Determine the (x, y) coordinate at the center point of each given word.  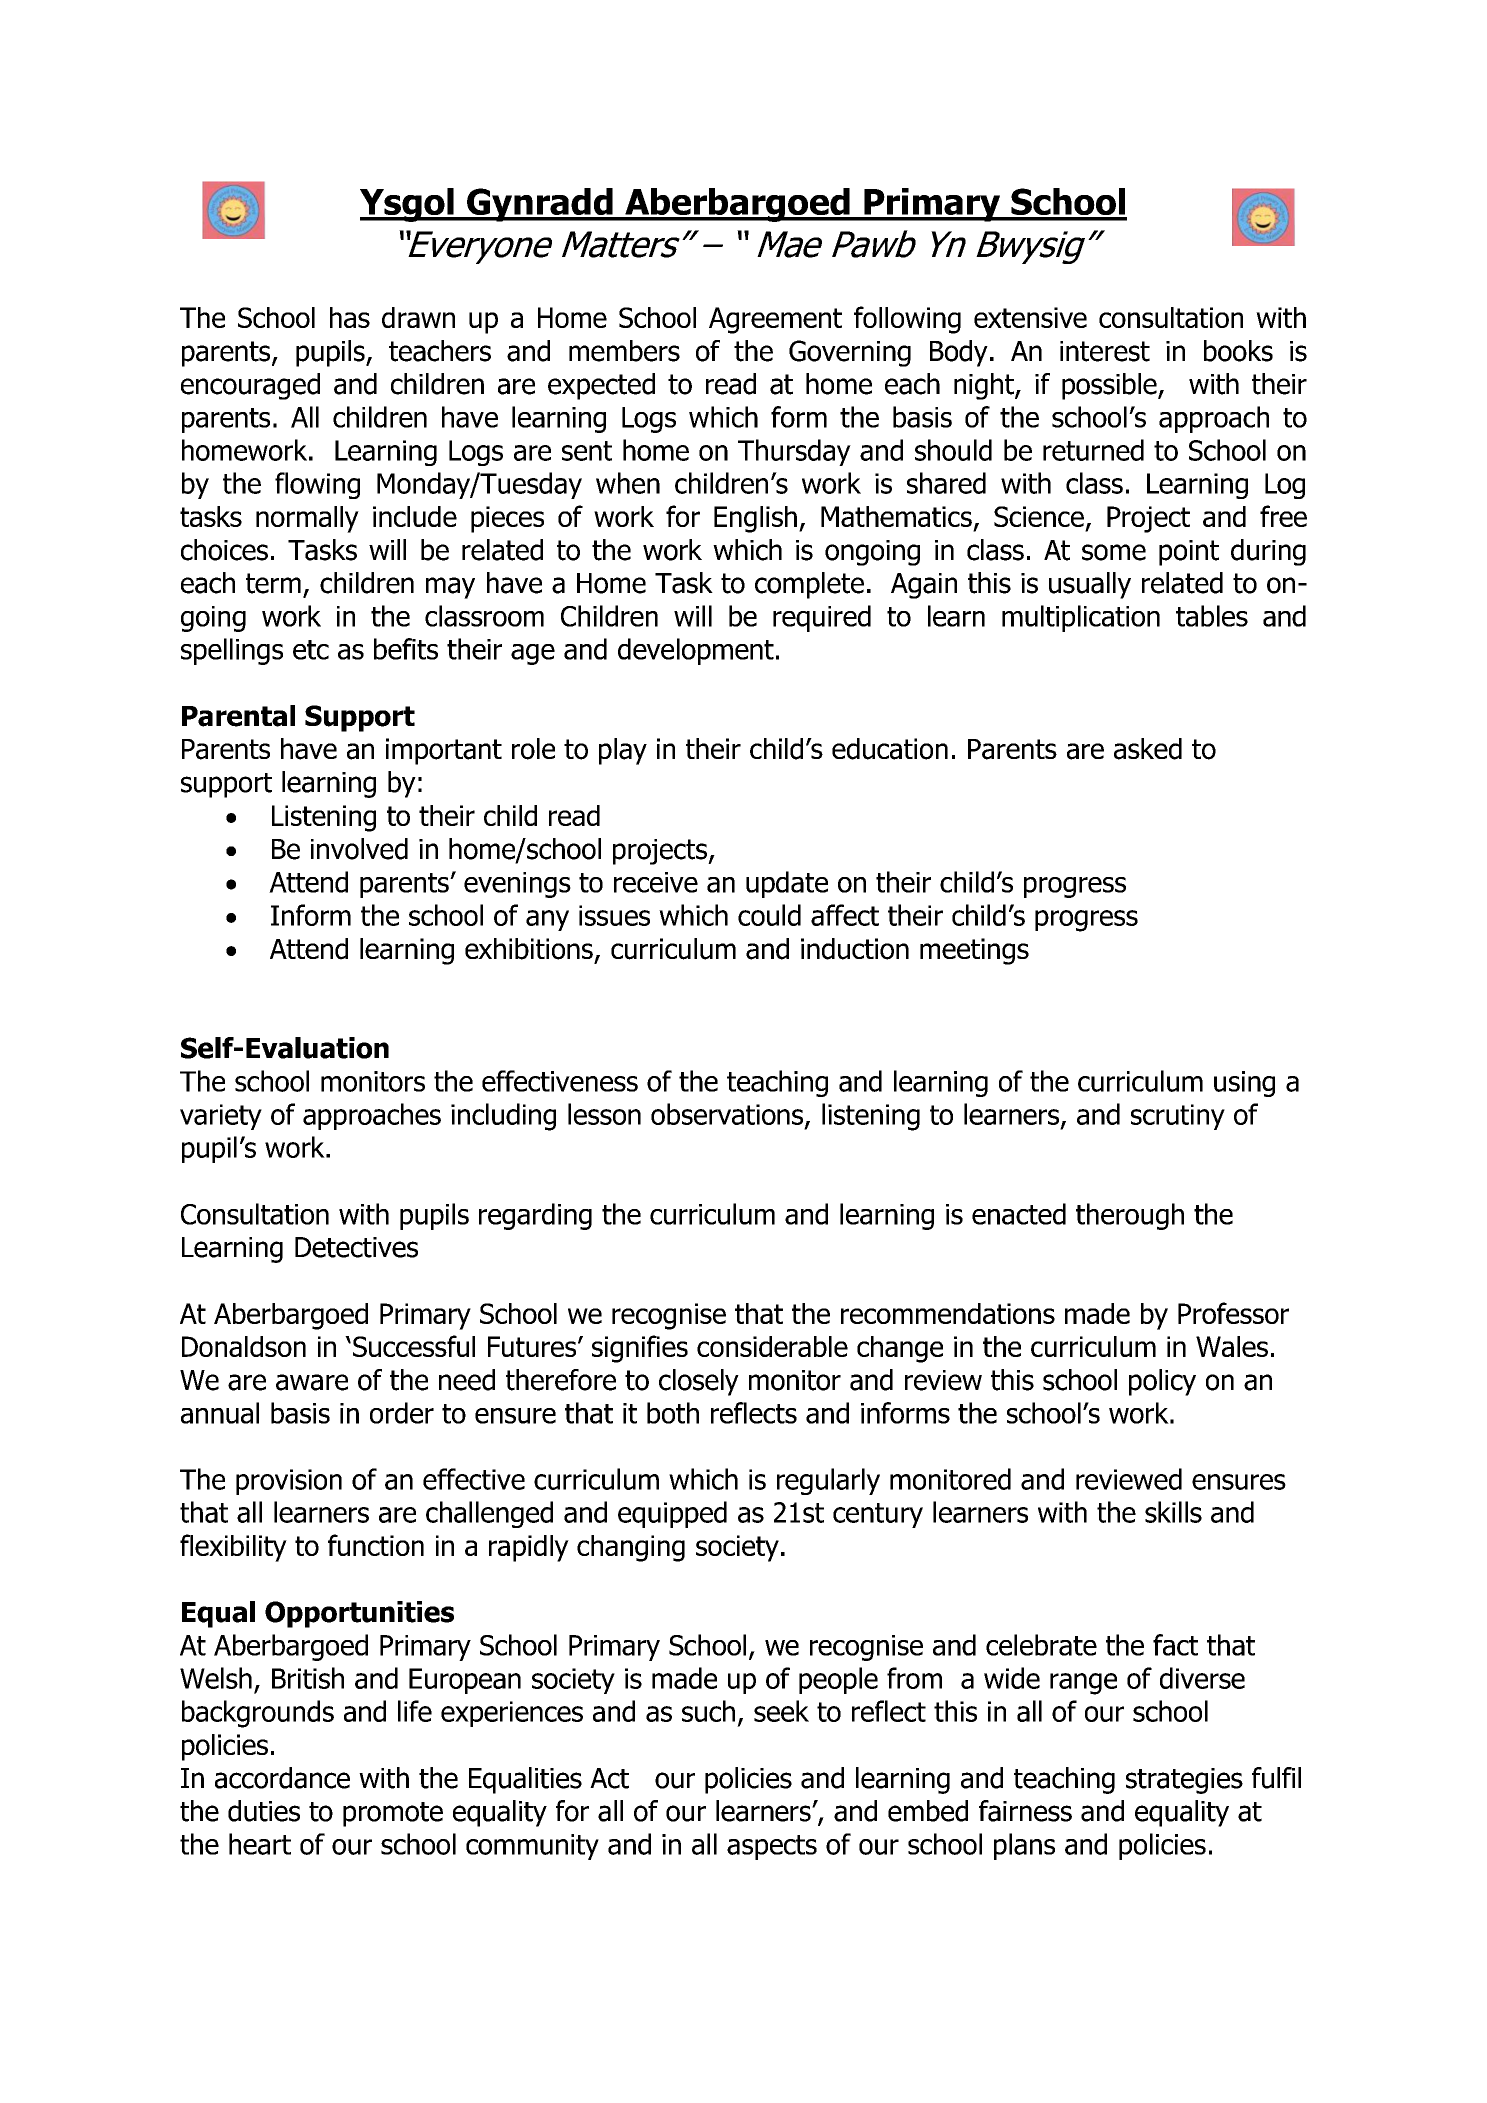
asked (1148, 749)
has (350, 317)
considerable (772, 1346)
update (787, 884)
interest (1105, 351)
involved (359, 849)
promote (393, 1814)
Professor (1233, 1313)
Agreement (775, 320)
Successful (414, 1346)
